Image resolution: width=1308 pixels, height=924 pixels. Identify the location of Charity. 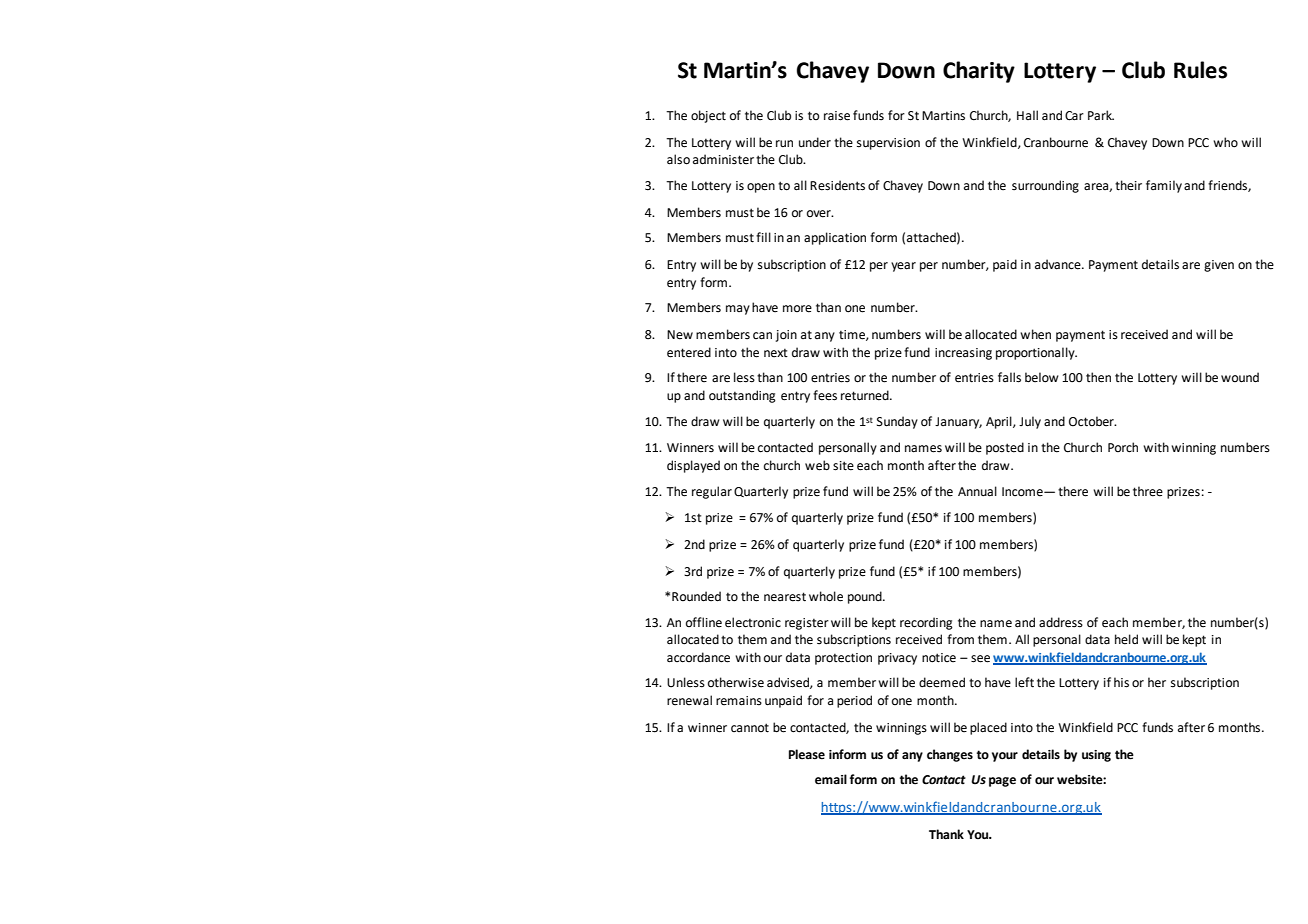
(979, 72).
